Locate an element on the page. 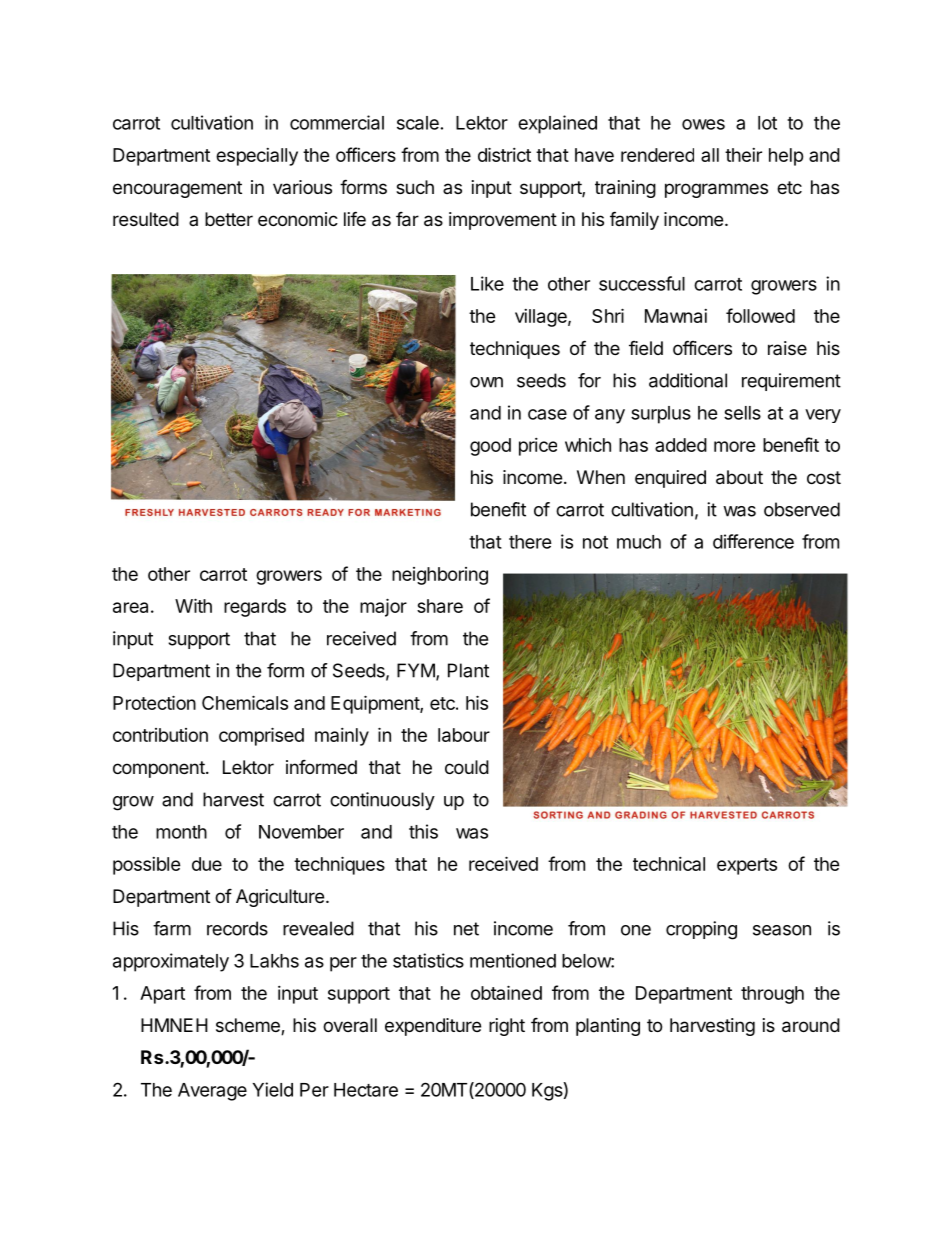 This image has height=1233, width=952. especially is located at coordinates (257, 157).
